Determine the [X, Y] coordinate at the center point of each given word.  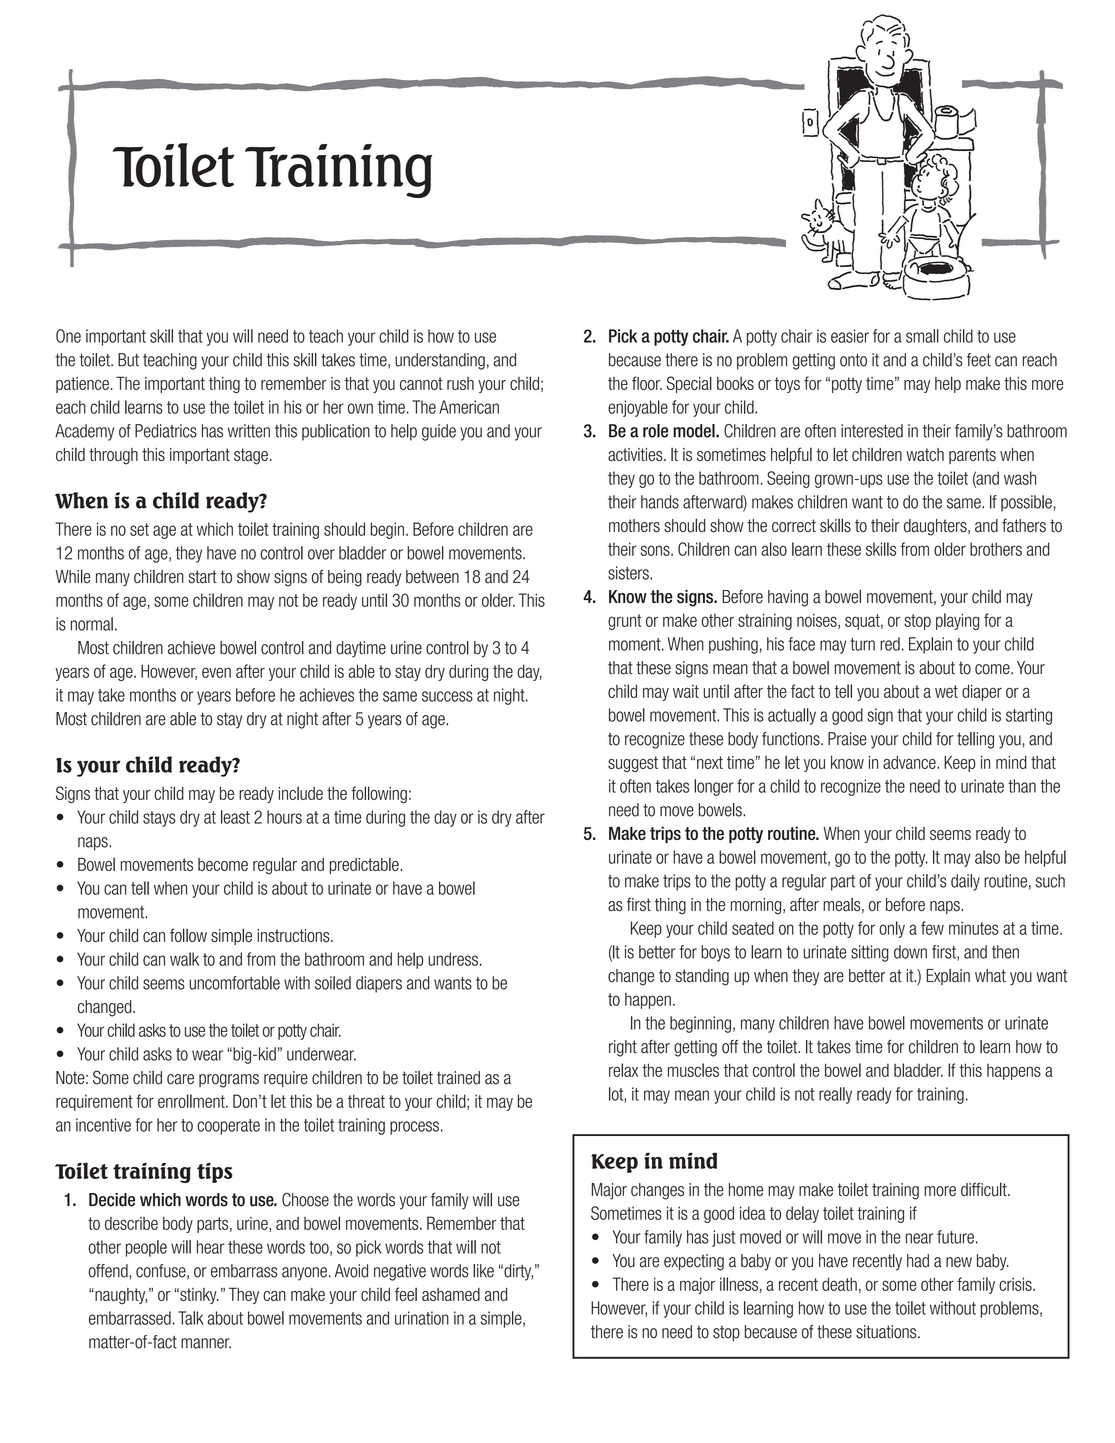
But [128, 360]
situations [887, 1332]
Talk [191, 1318]
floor [647, 383]
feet [979, 360]
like [483, 1271]
